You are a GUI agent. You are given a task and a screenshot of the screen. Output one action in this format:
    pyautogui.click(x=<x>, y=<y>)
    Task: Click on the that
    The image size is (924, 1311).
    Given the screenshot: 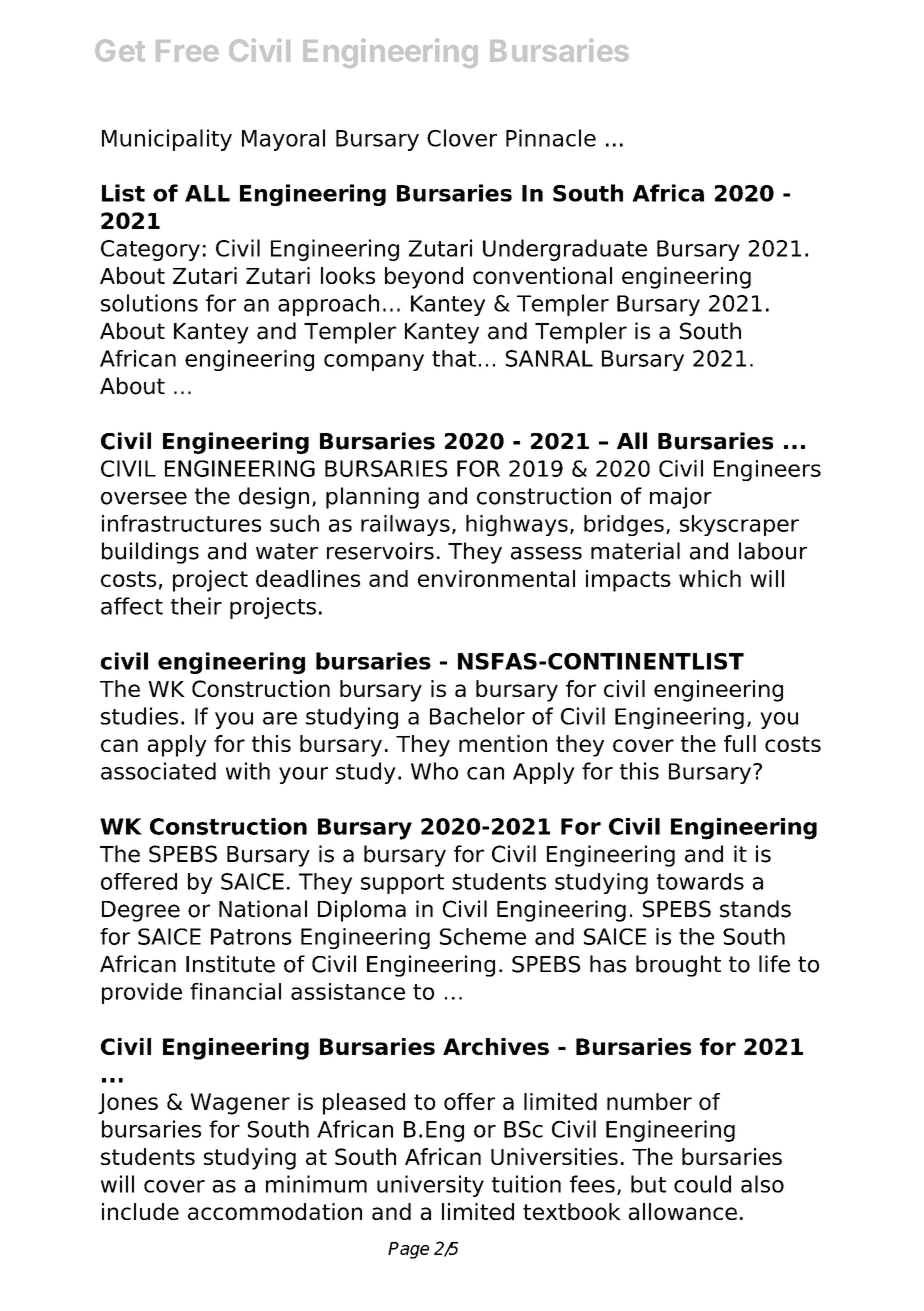 What is the action you would take?
    pyautogui.click(x=454, y=358)
